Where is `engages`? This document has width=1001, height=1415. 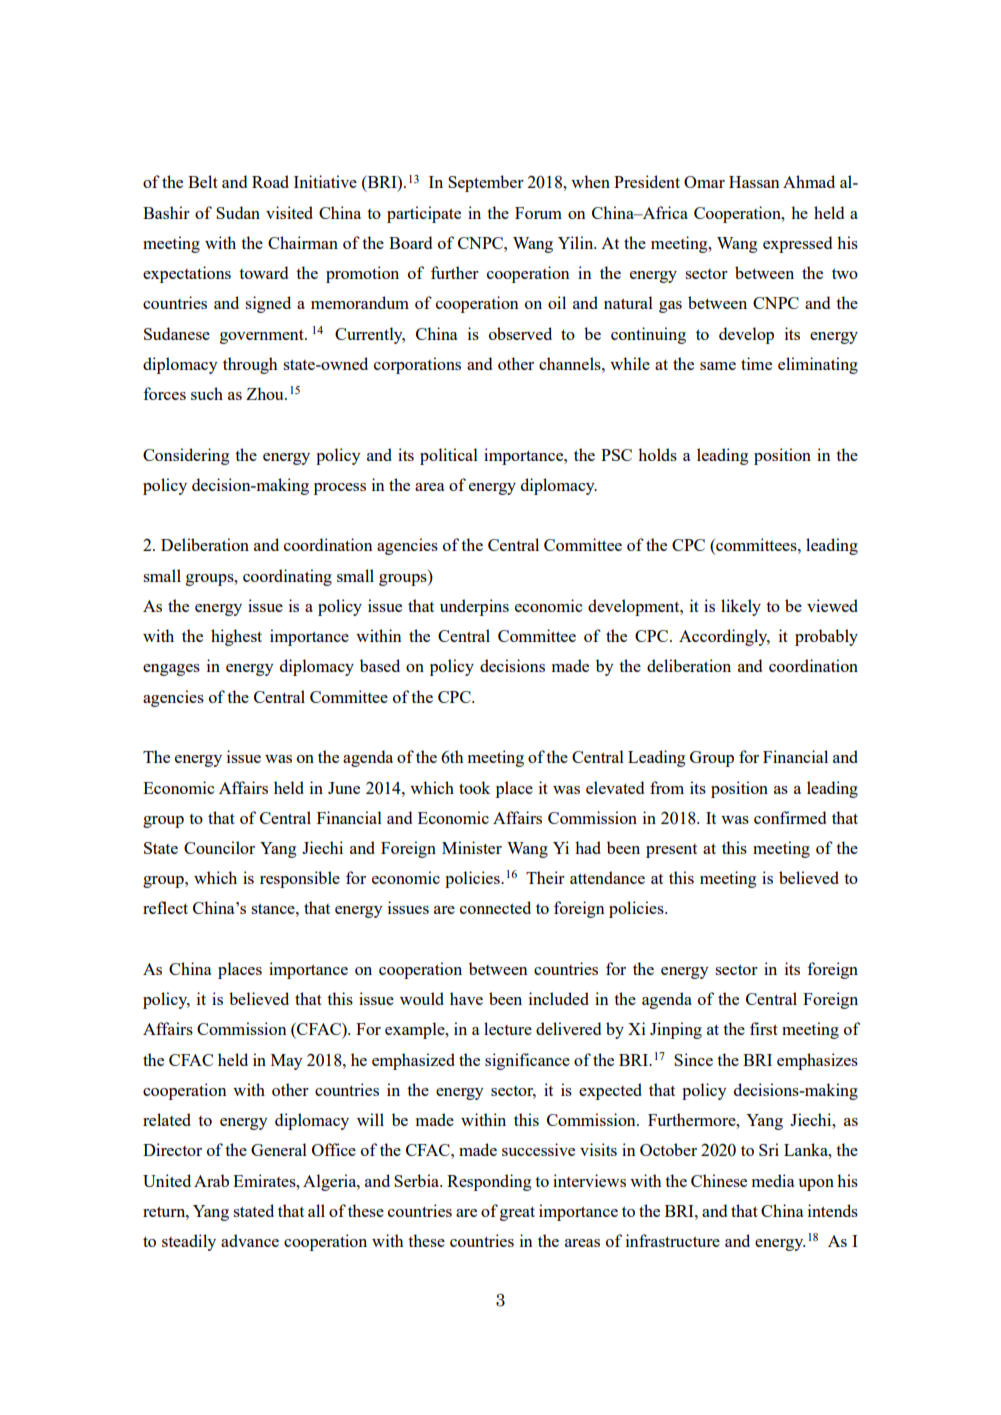 engages is located at coordinates (171, 670).
